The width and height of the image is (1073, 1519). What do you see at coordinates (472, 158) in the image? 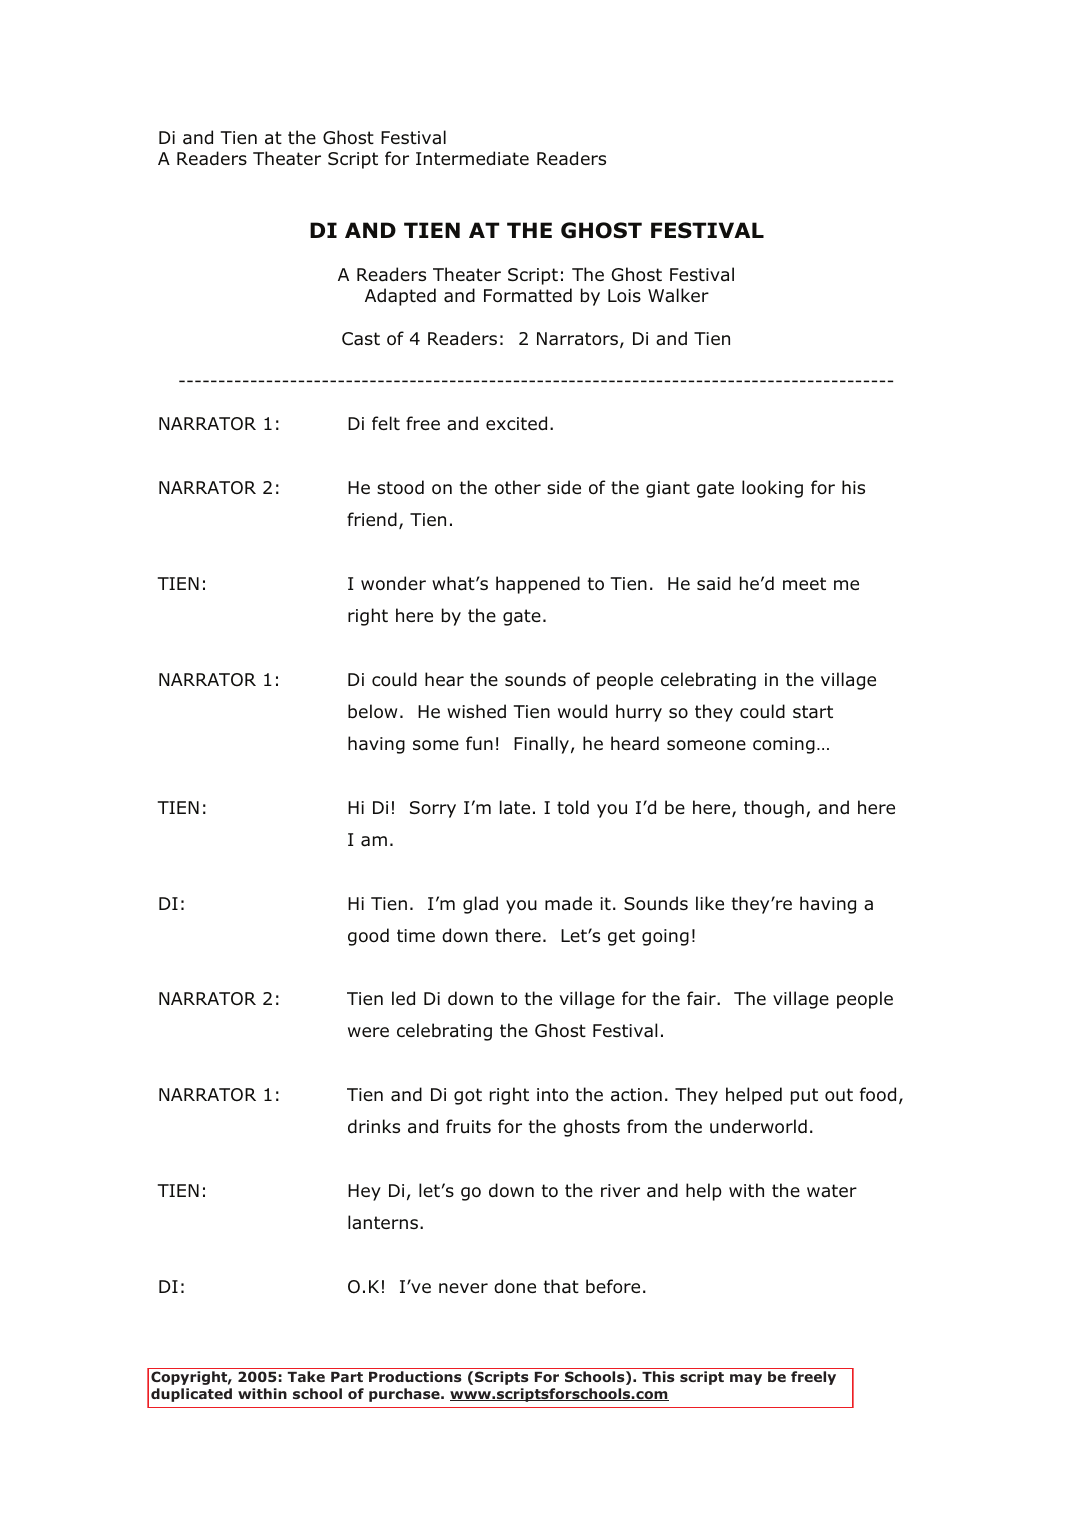
I see `Intermediate` at bounding box center [472, 158].
